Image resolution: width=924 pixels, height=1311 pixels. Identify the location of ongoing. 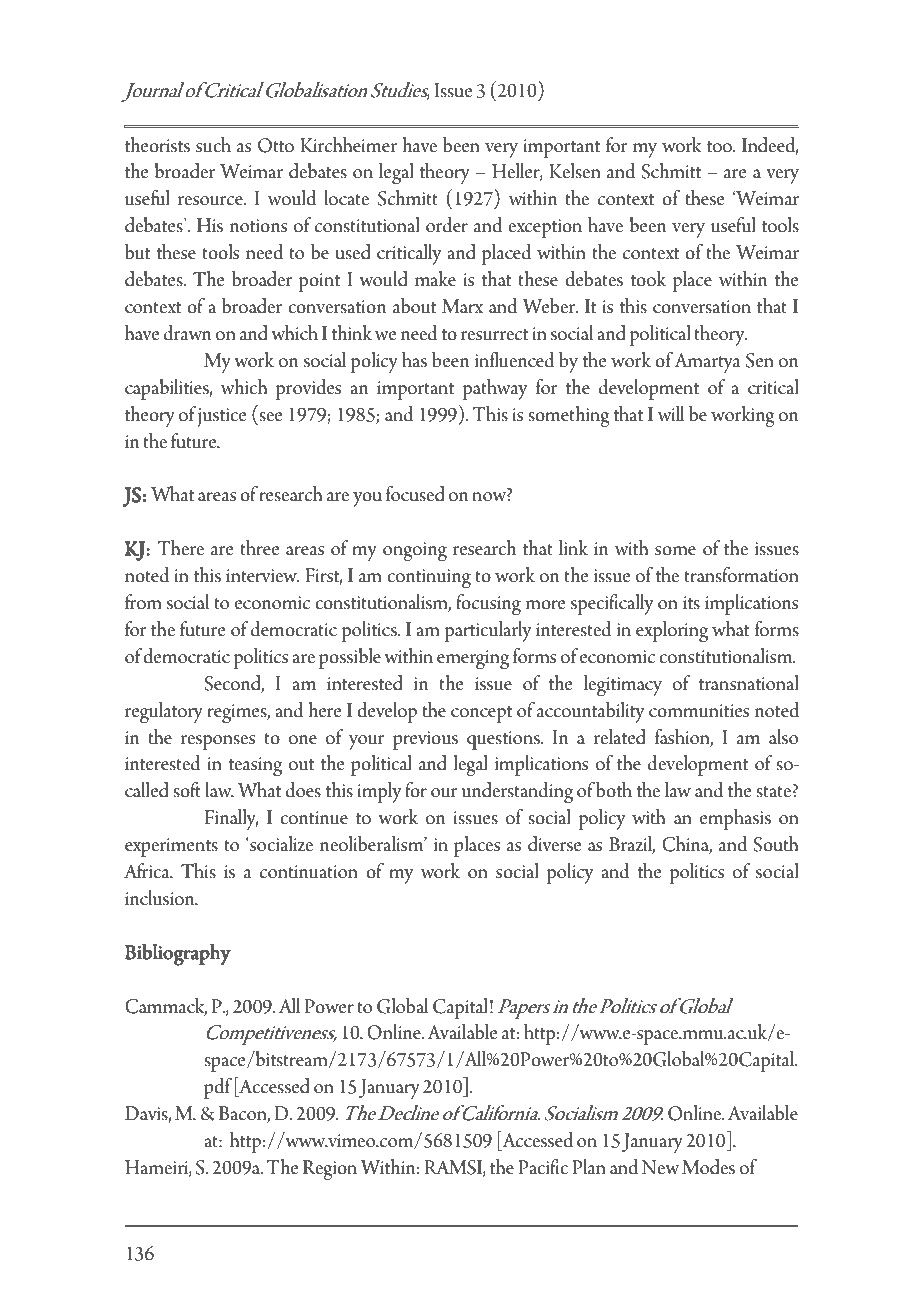
(415, 552).
